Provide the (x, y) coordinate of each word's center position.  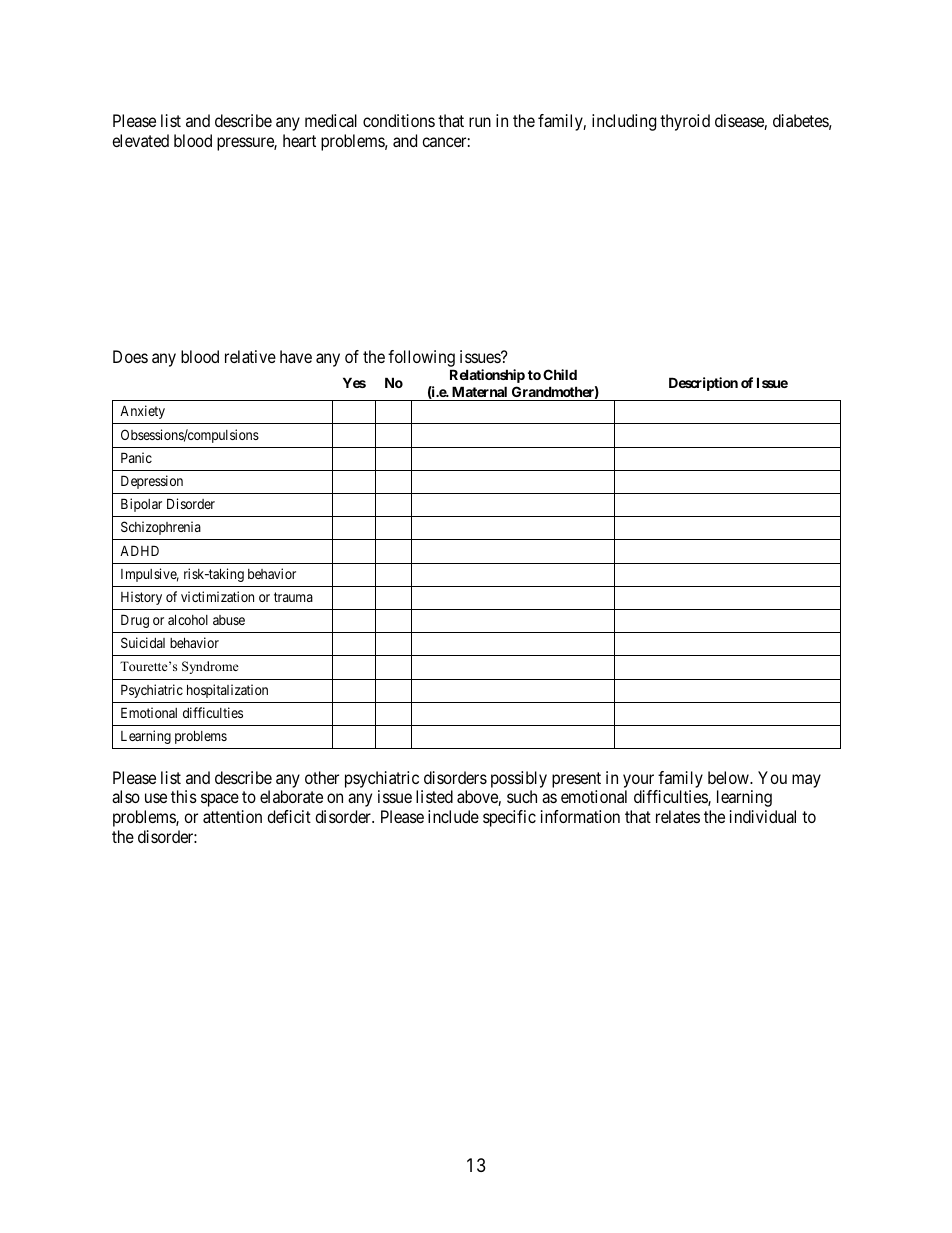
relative (250, 356)
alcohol (188, 619)
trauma (293, 597)
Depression (152, 482)
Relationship (487, 376)
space (220, 800)
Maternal (479, 391)
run (480, 122)
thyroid (685, 122)
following (421, 360)
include (453, 816)
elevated (140, 140)
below (729, 777)
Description (703, 384)
